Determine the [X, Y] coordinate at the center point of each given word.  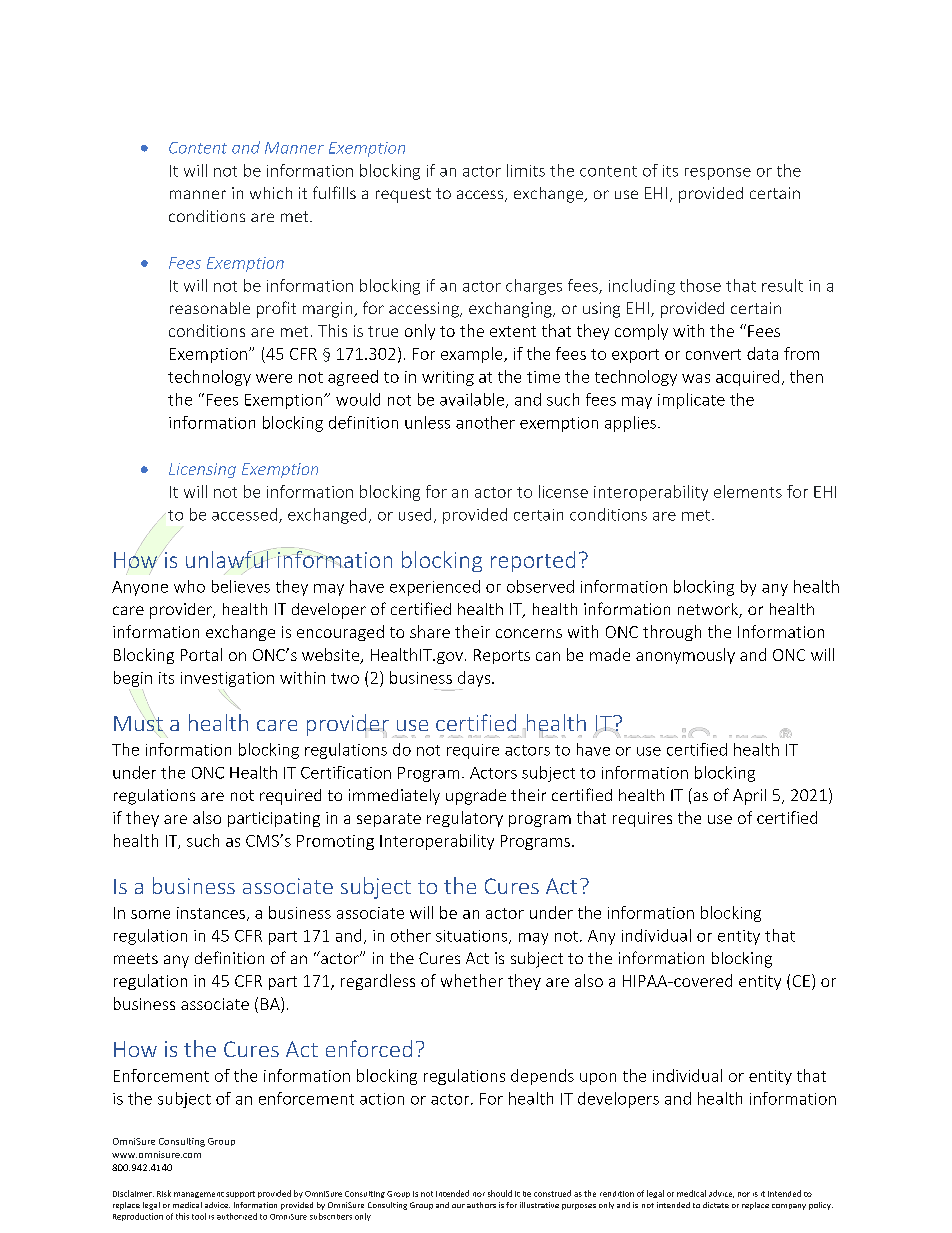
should [500, 1193]
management [199, 1195]
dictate [716, 1205]
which [271, 193]
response [718, 174]
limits [526, 170]
